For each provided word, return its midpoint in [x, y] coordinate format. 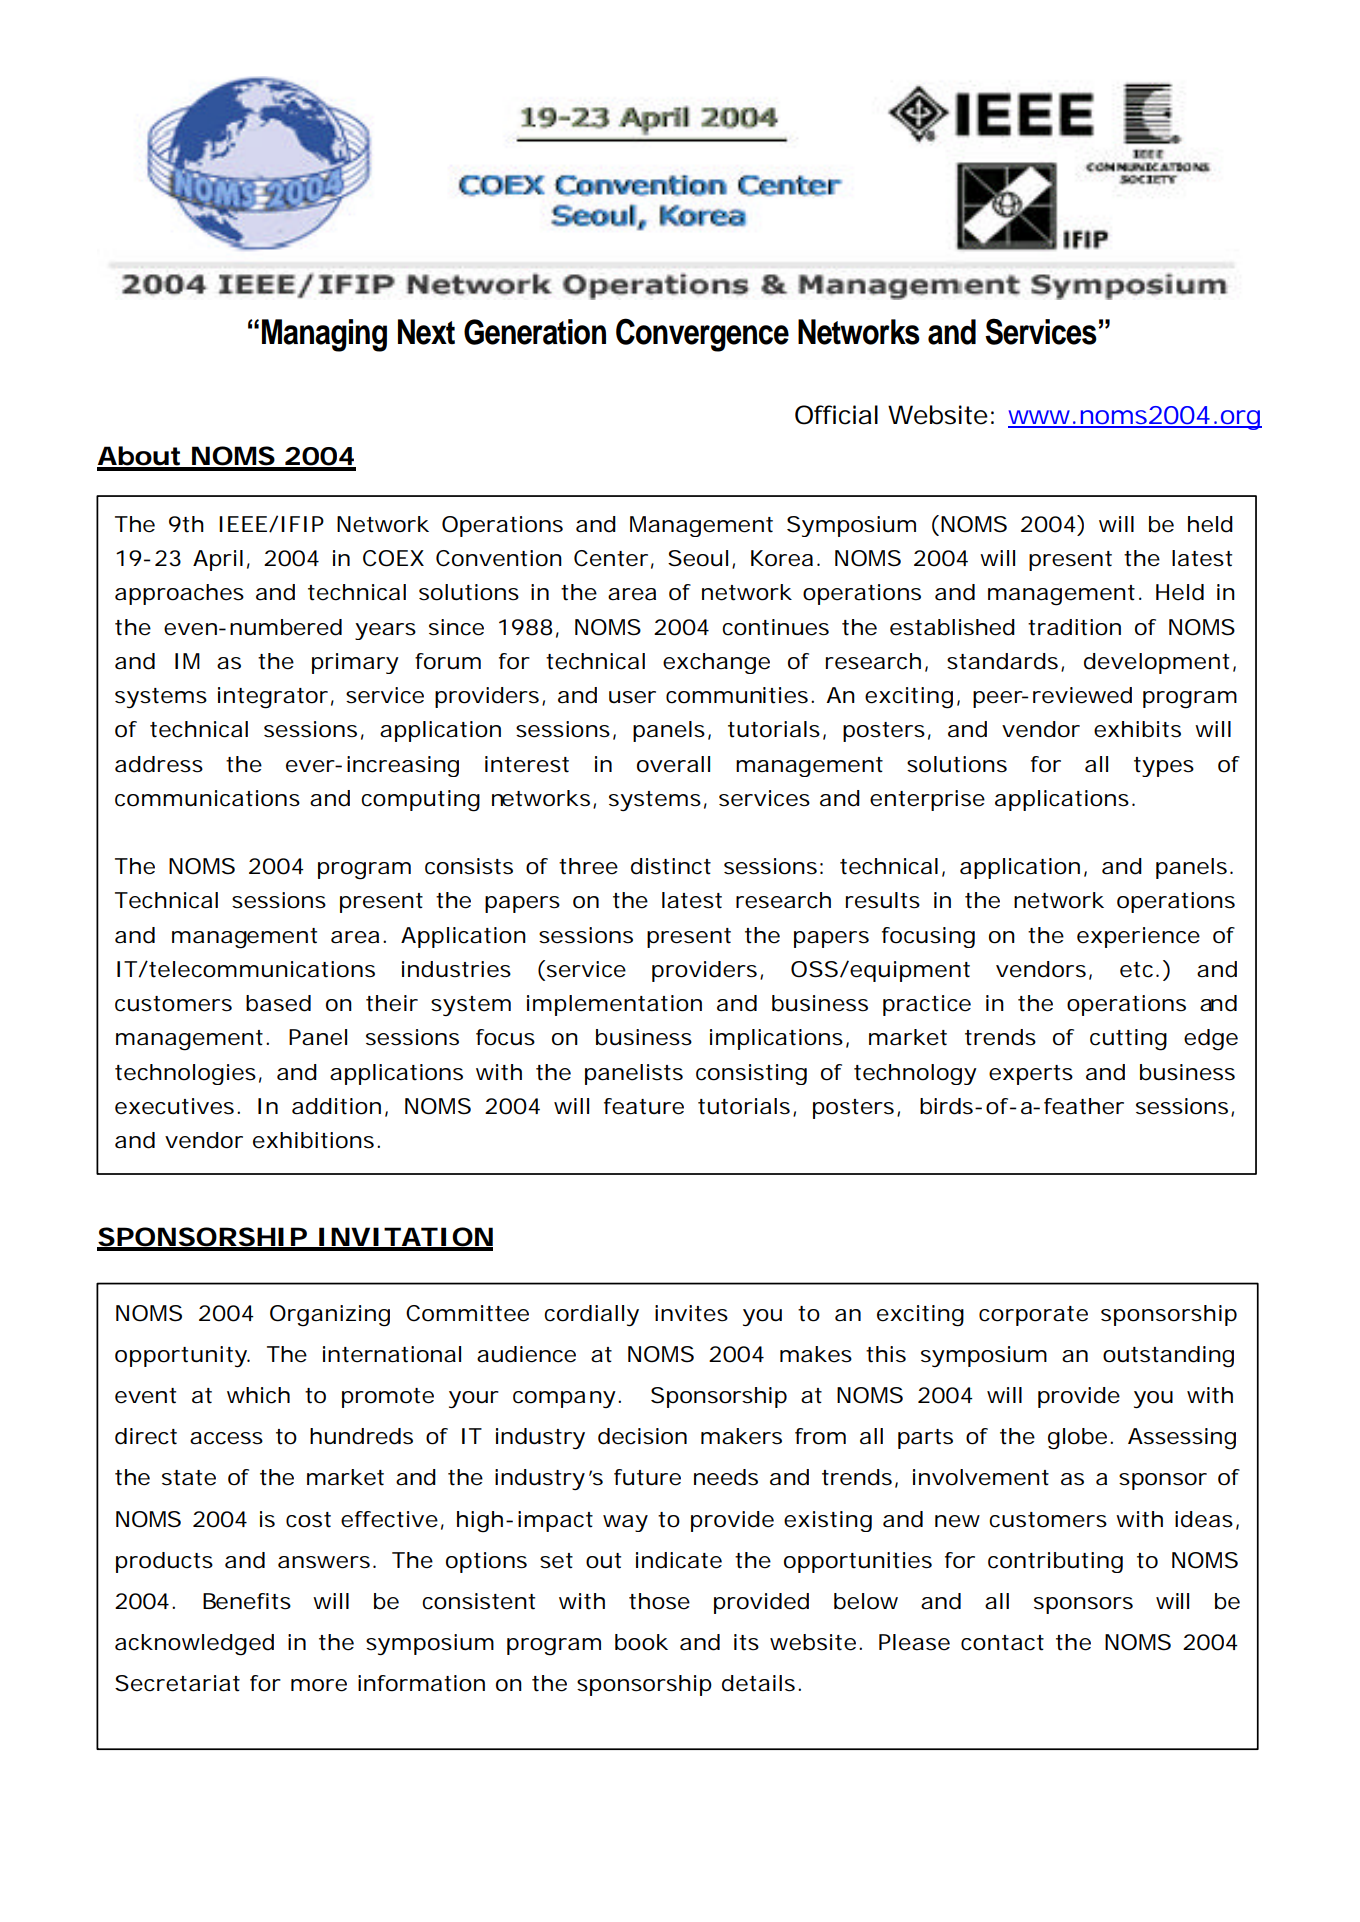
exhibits [1137, 729]
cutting [1128, 1040]
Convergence [702, 335]
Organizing [330, 1316]
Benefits [247, 1601]
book [641, 1642]
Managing [324, 335]
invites [691, 1313]
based [278, 1003]
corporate [1033, 1316]
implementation [614, 1005]
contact [1002, 1643]
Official [836, 415]
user [632, 697]
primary [355, 663]
